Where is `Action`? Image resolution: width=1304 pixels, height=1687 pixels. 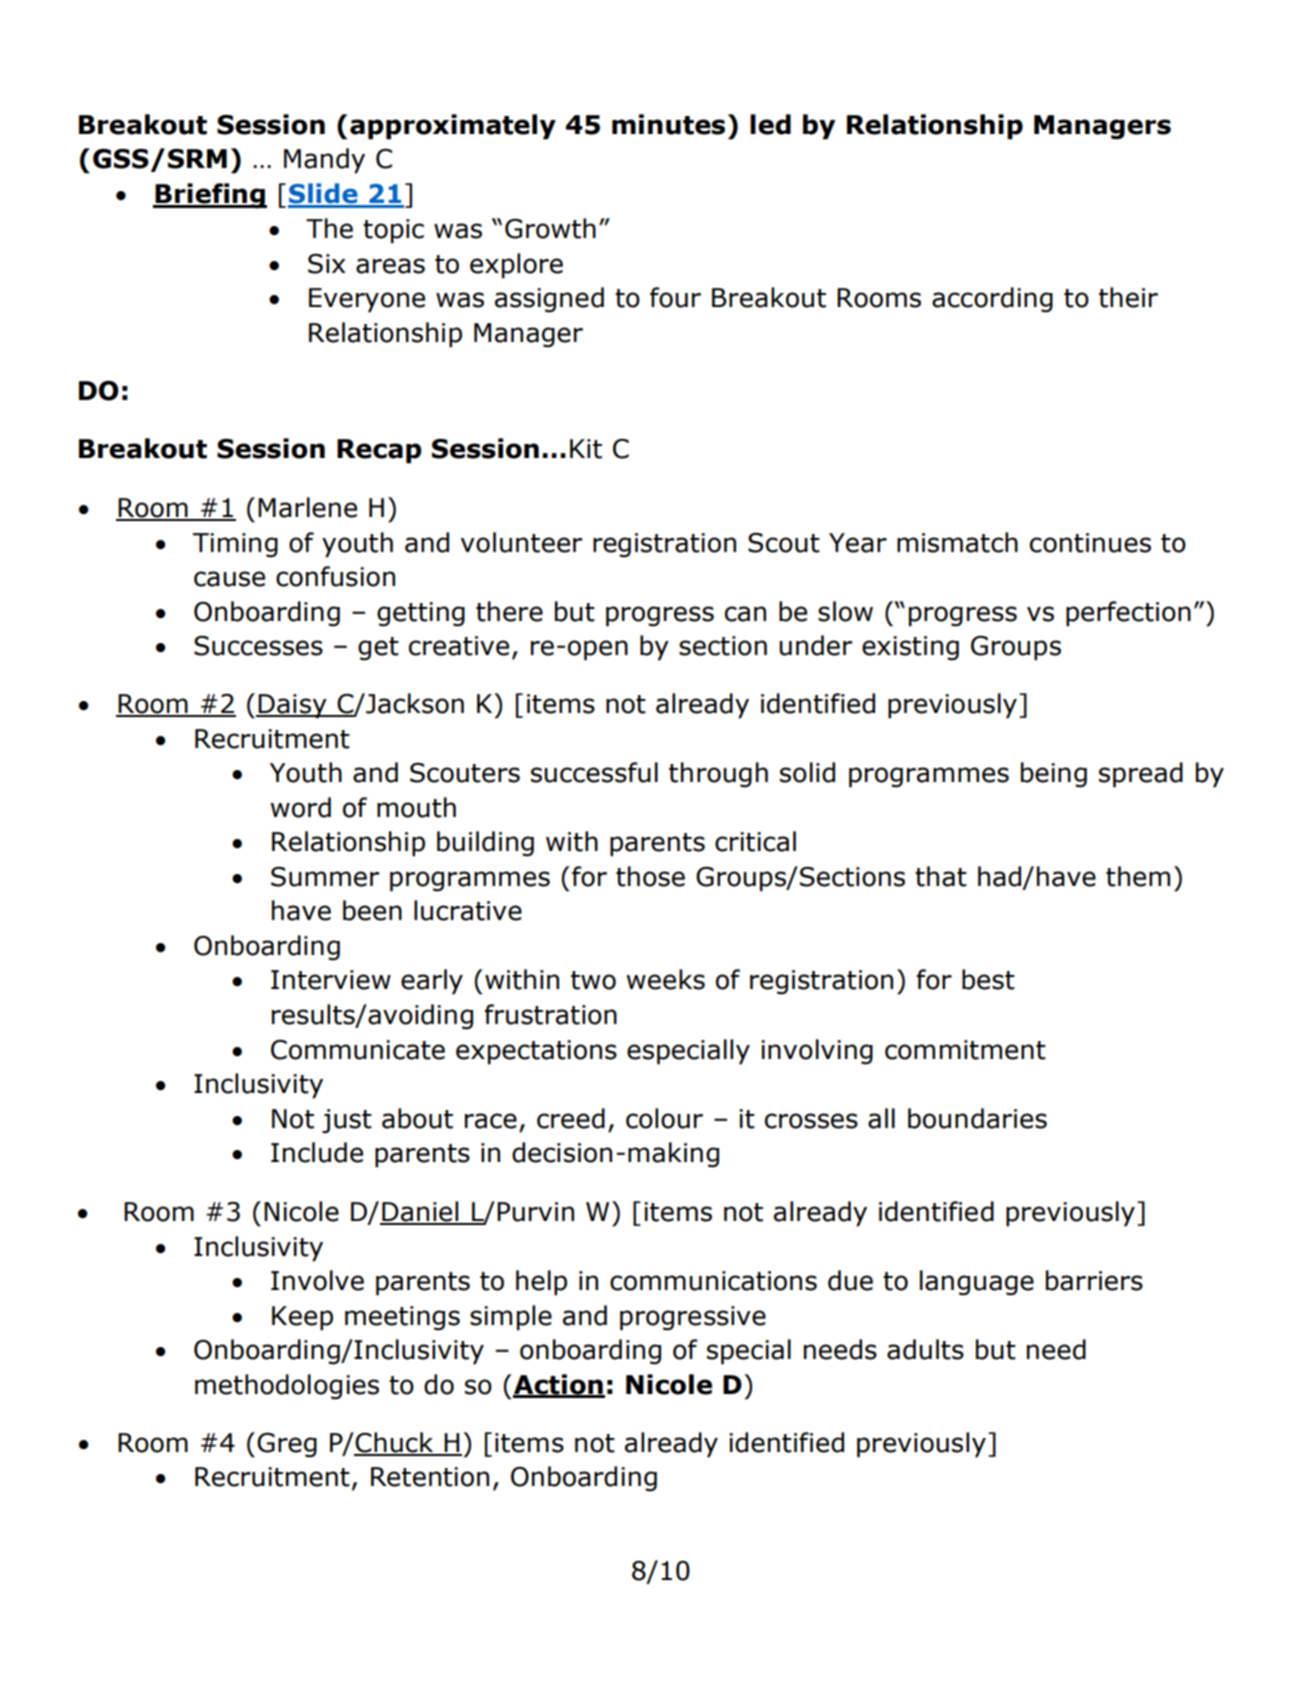 Action is located at coordinates (559, 1385).
